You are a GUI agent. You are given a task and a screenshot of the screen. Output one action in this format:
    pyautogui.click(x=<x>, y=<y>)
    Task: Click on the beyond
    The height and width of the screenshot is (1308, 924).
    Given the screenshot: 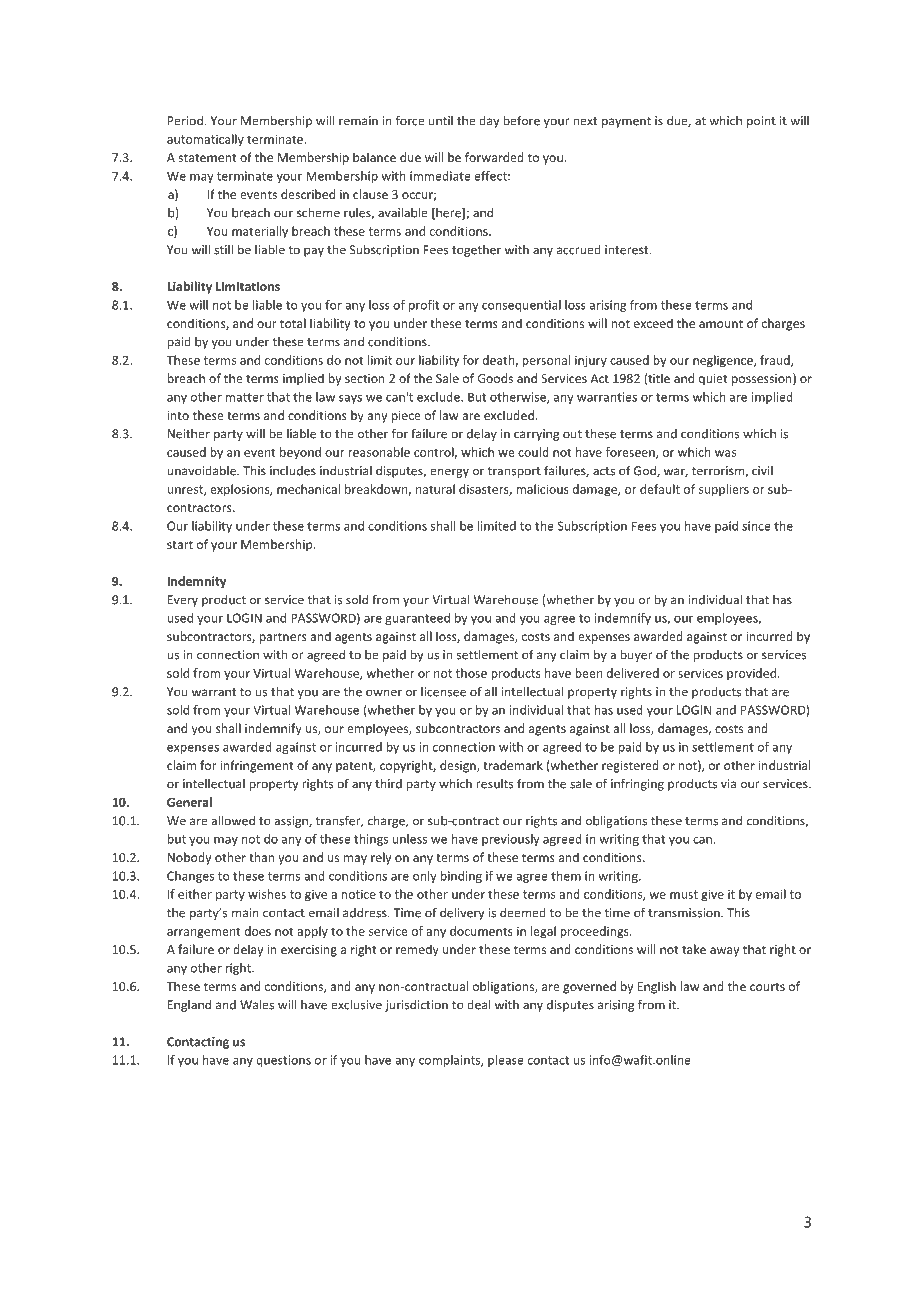 What is the action you would take?
    pyautogui.click(x=300, y=453)
